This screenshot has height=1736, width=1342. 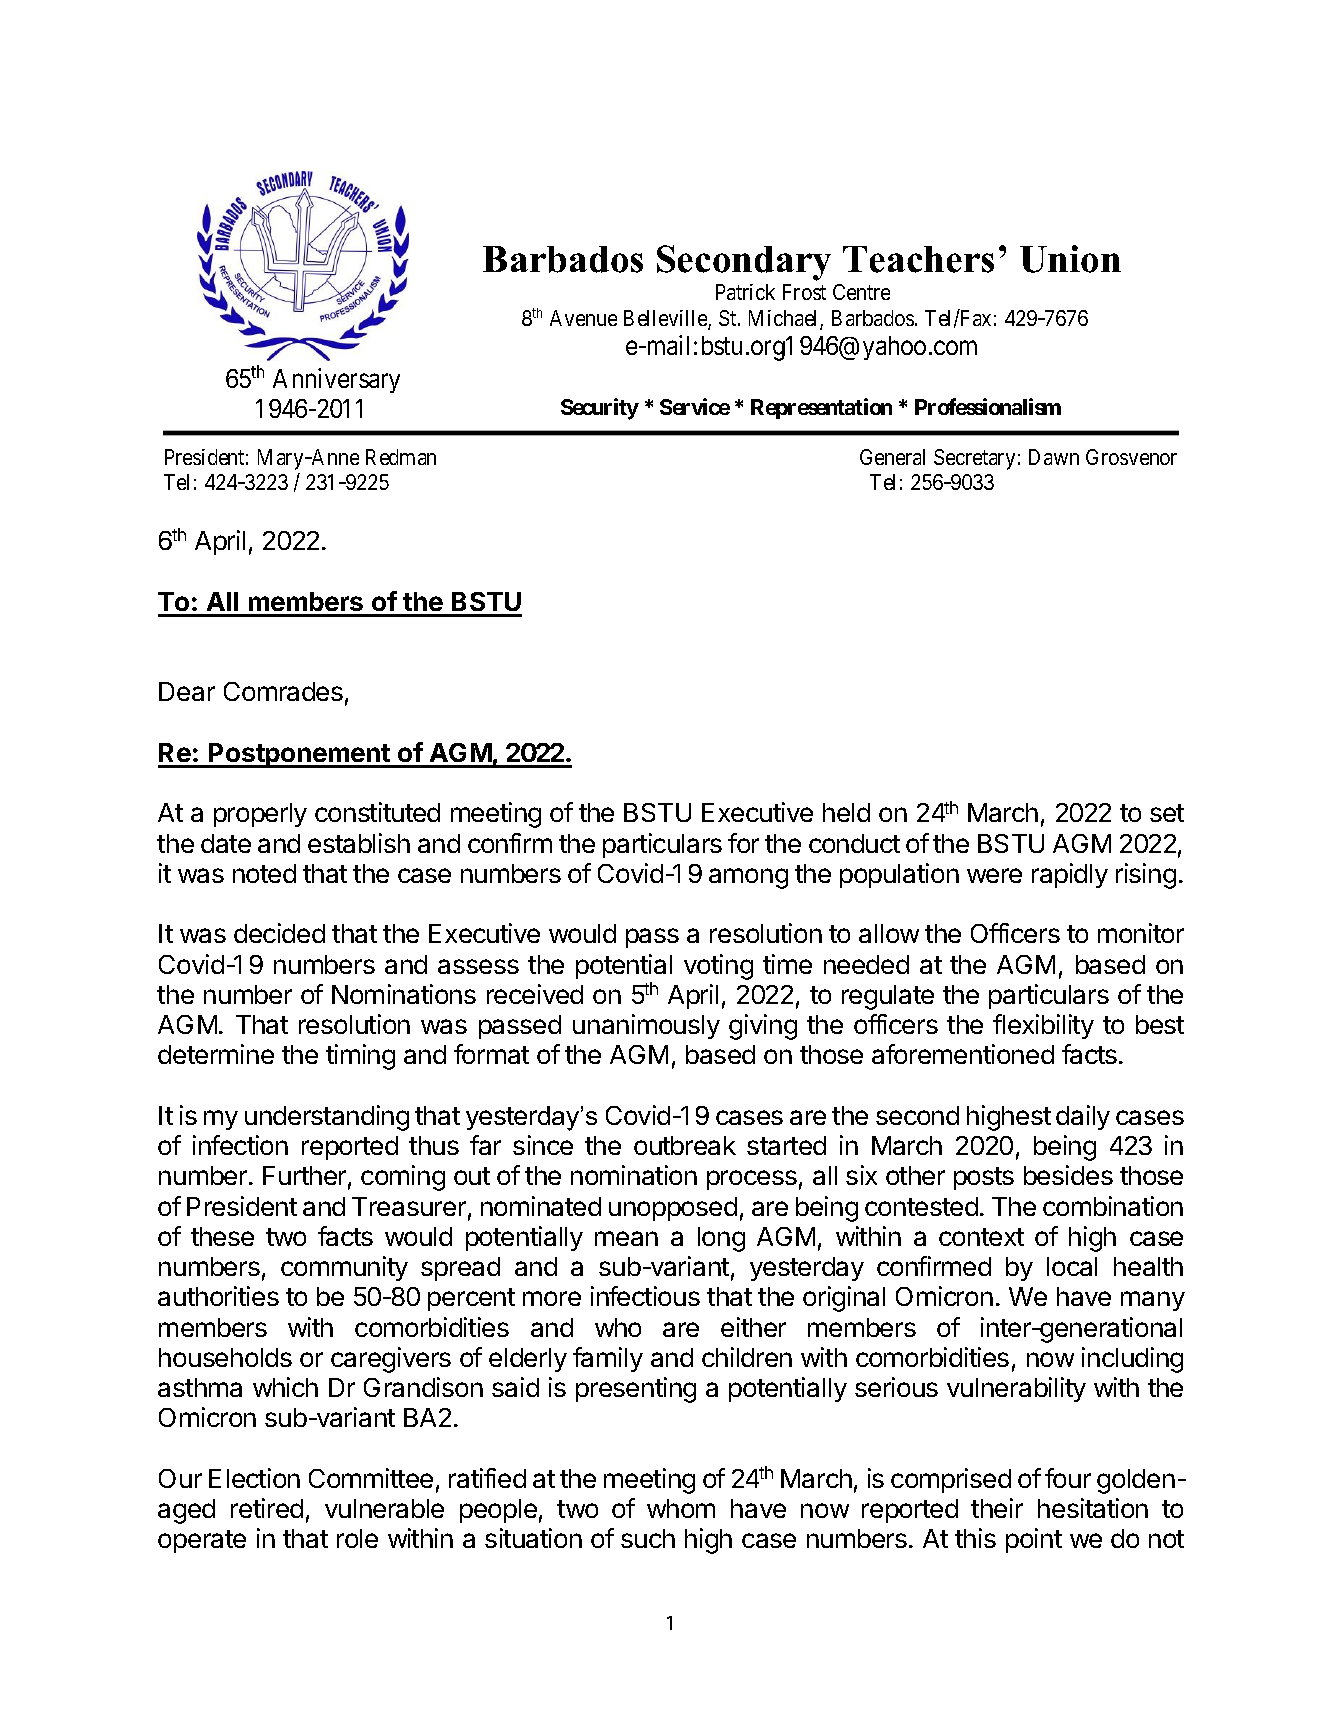 I want to click on whom, so click(x=681, y=1508).
